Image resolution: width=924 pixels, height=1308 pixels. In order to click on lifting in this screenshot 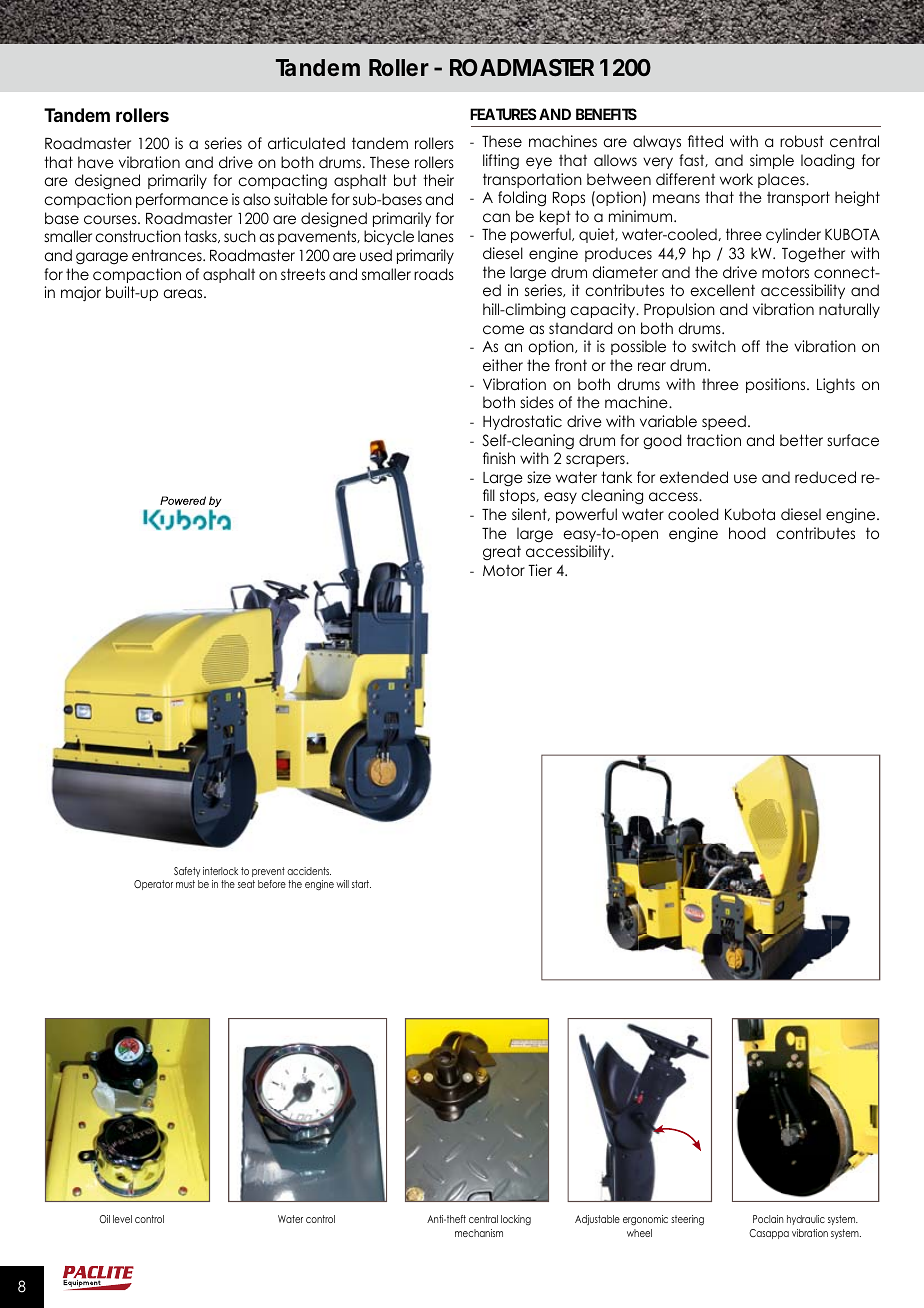, I will do `click(501, 162)`.
